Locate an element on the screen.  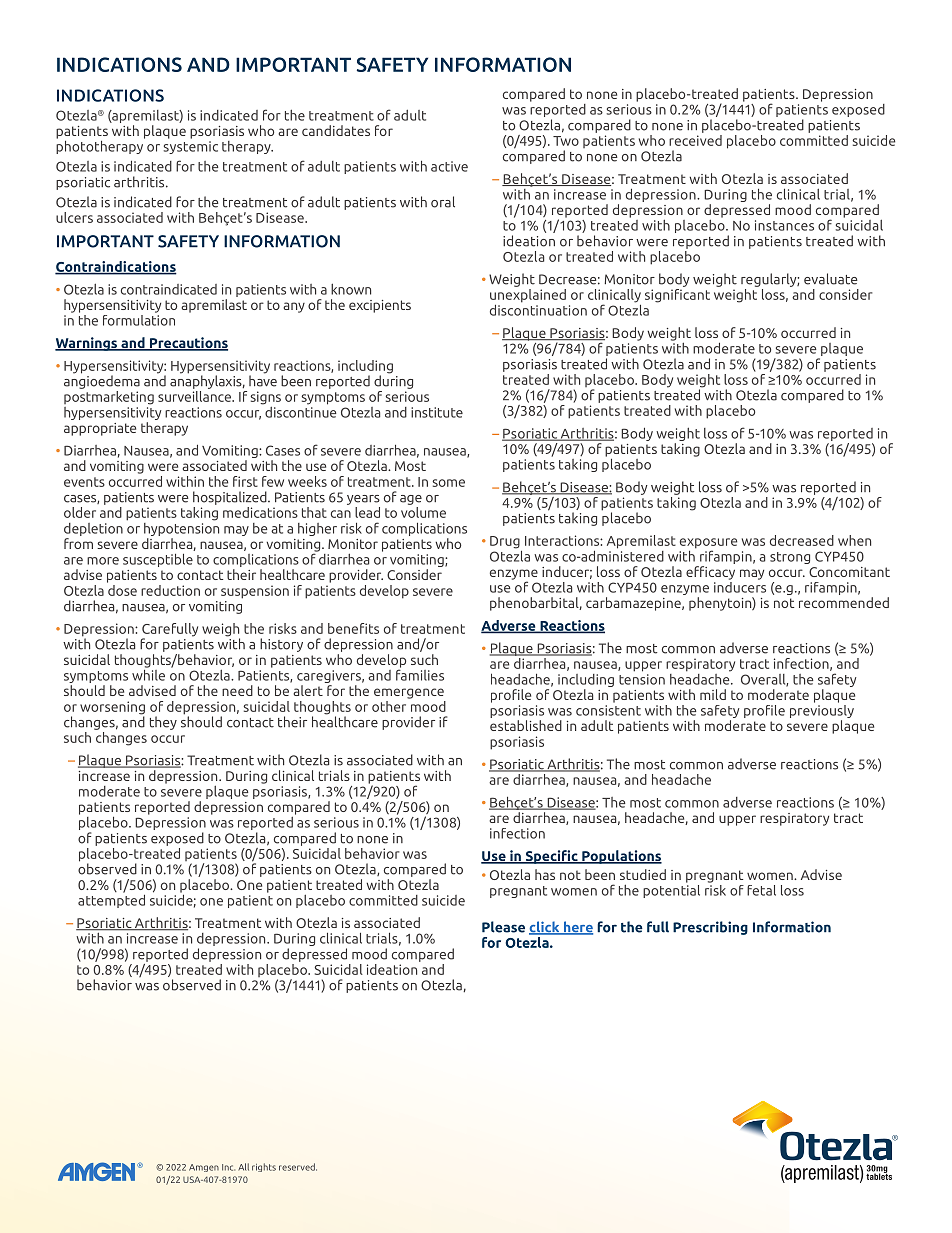
decreased is located at coordinates (802, 540).
